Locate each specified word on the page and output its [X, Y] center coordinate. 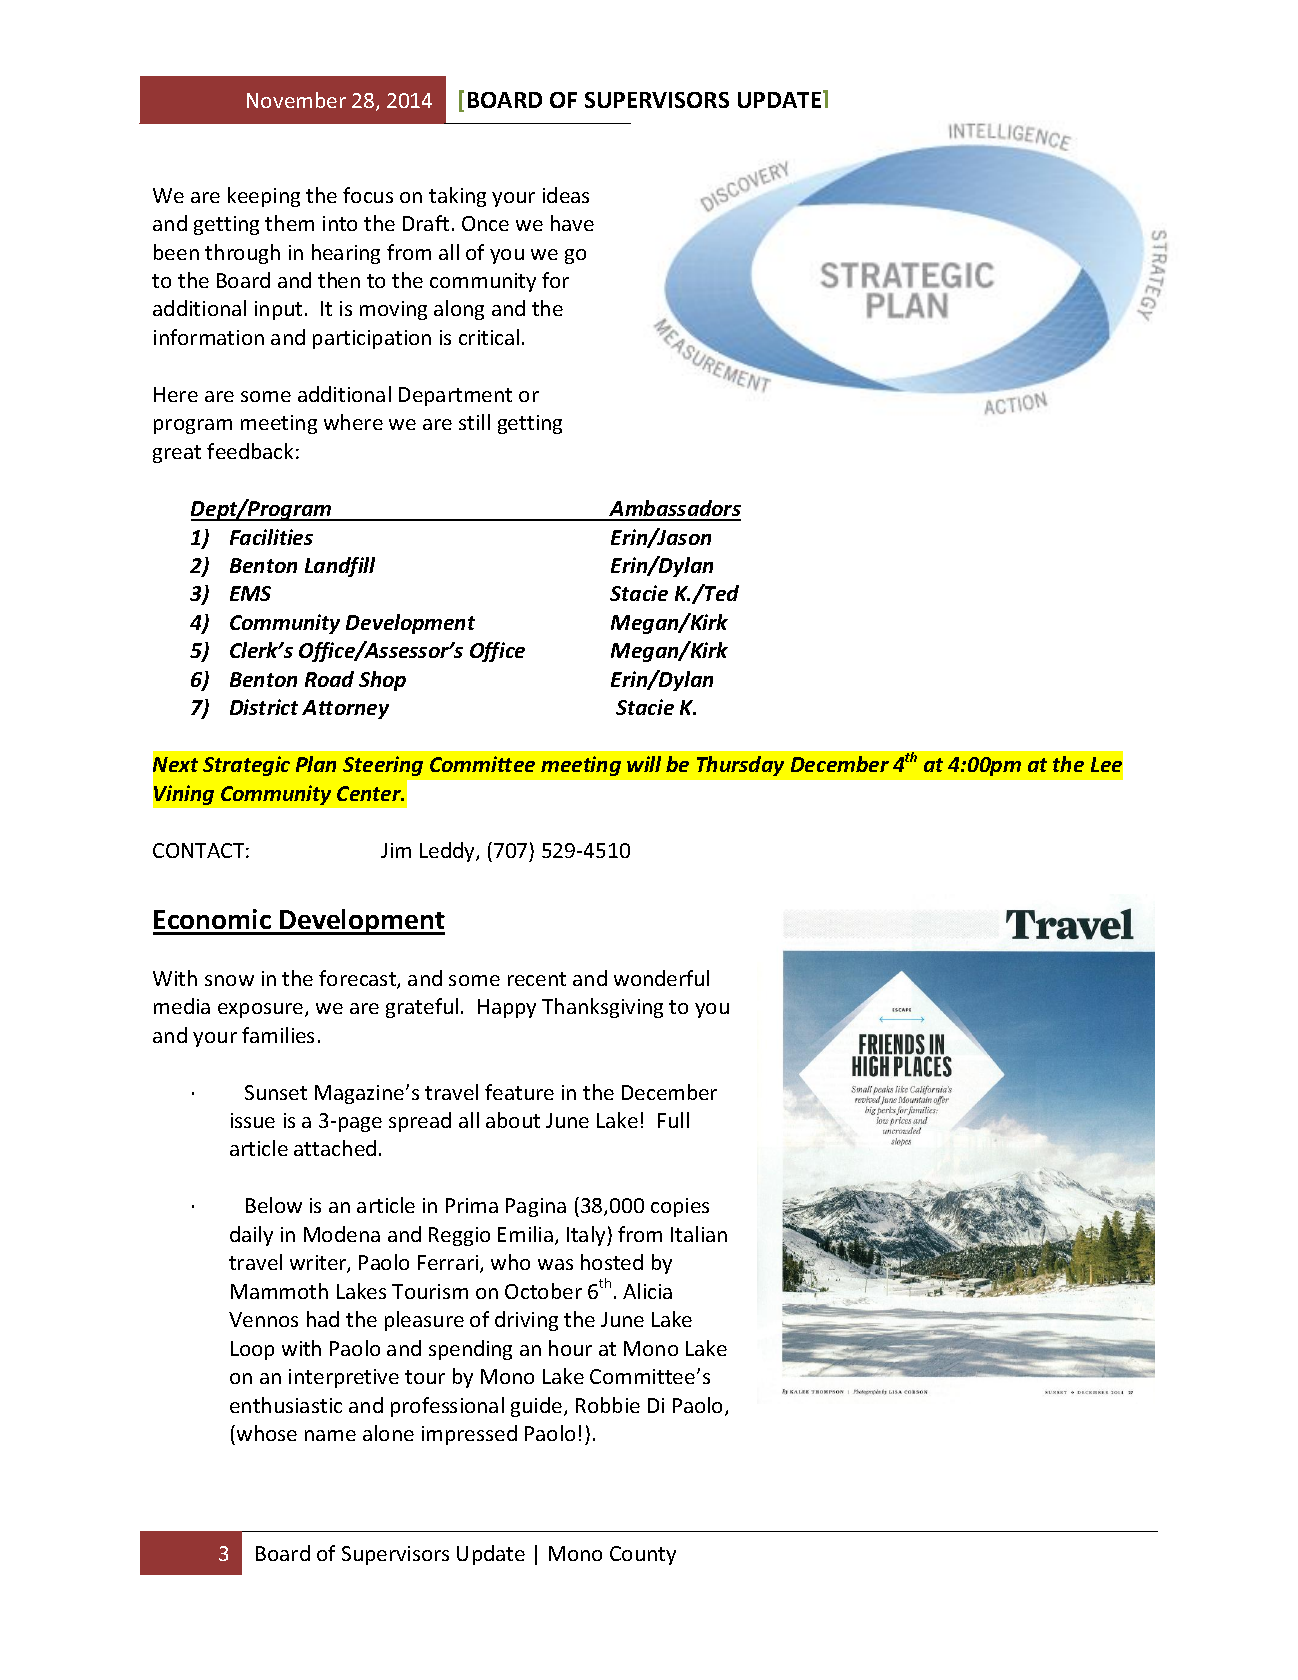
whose [265, 1433]
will [644, 764]
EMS [250, 593]
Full [673, 1120]
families [278, 1035]
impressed [469, 1435]
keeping [264, 197]
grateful [422, 1008]
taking [457, 197]
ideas [566, 195]
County [643, 1555]
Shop [382, 681]
